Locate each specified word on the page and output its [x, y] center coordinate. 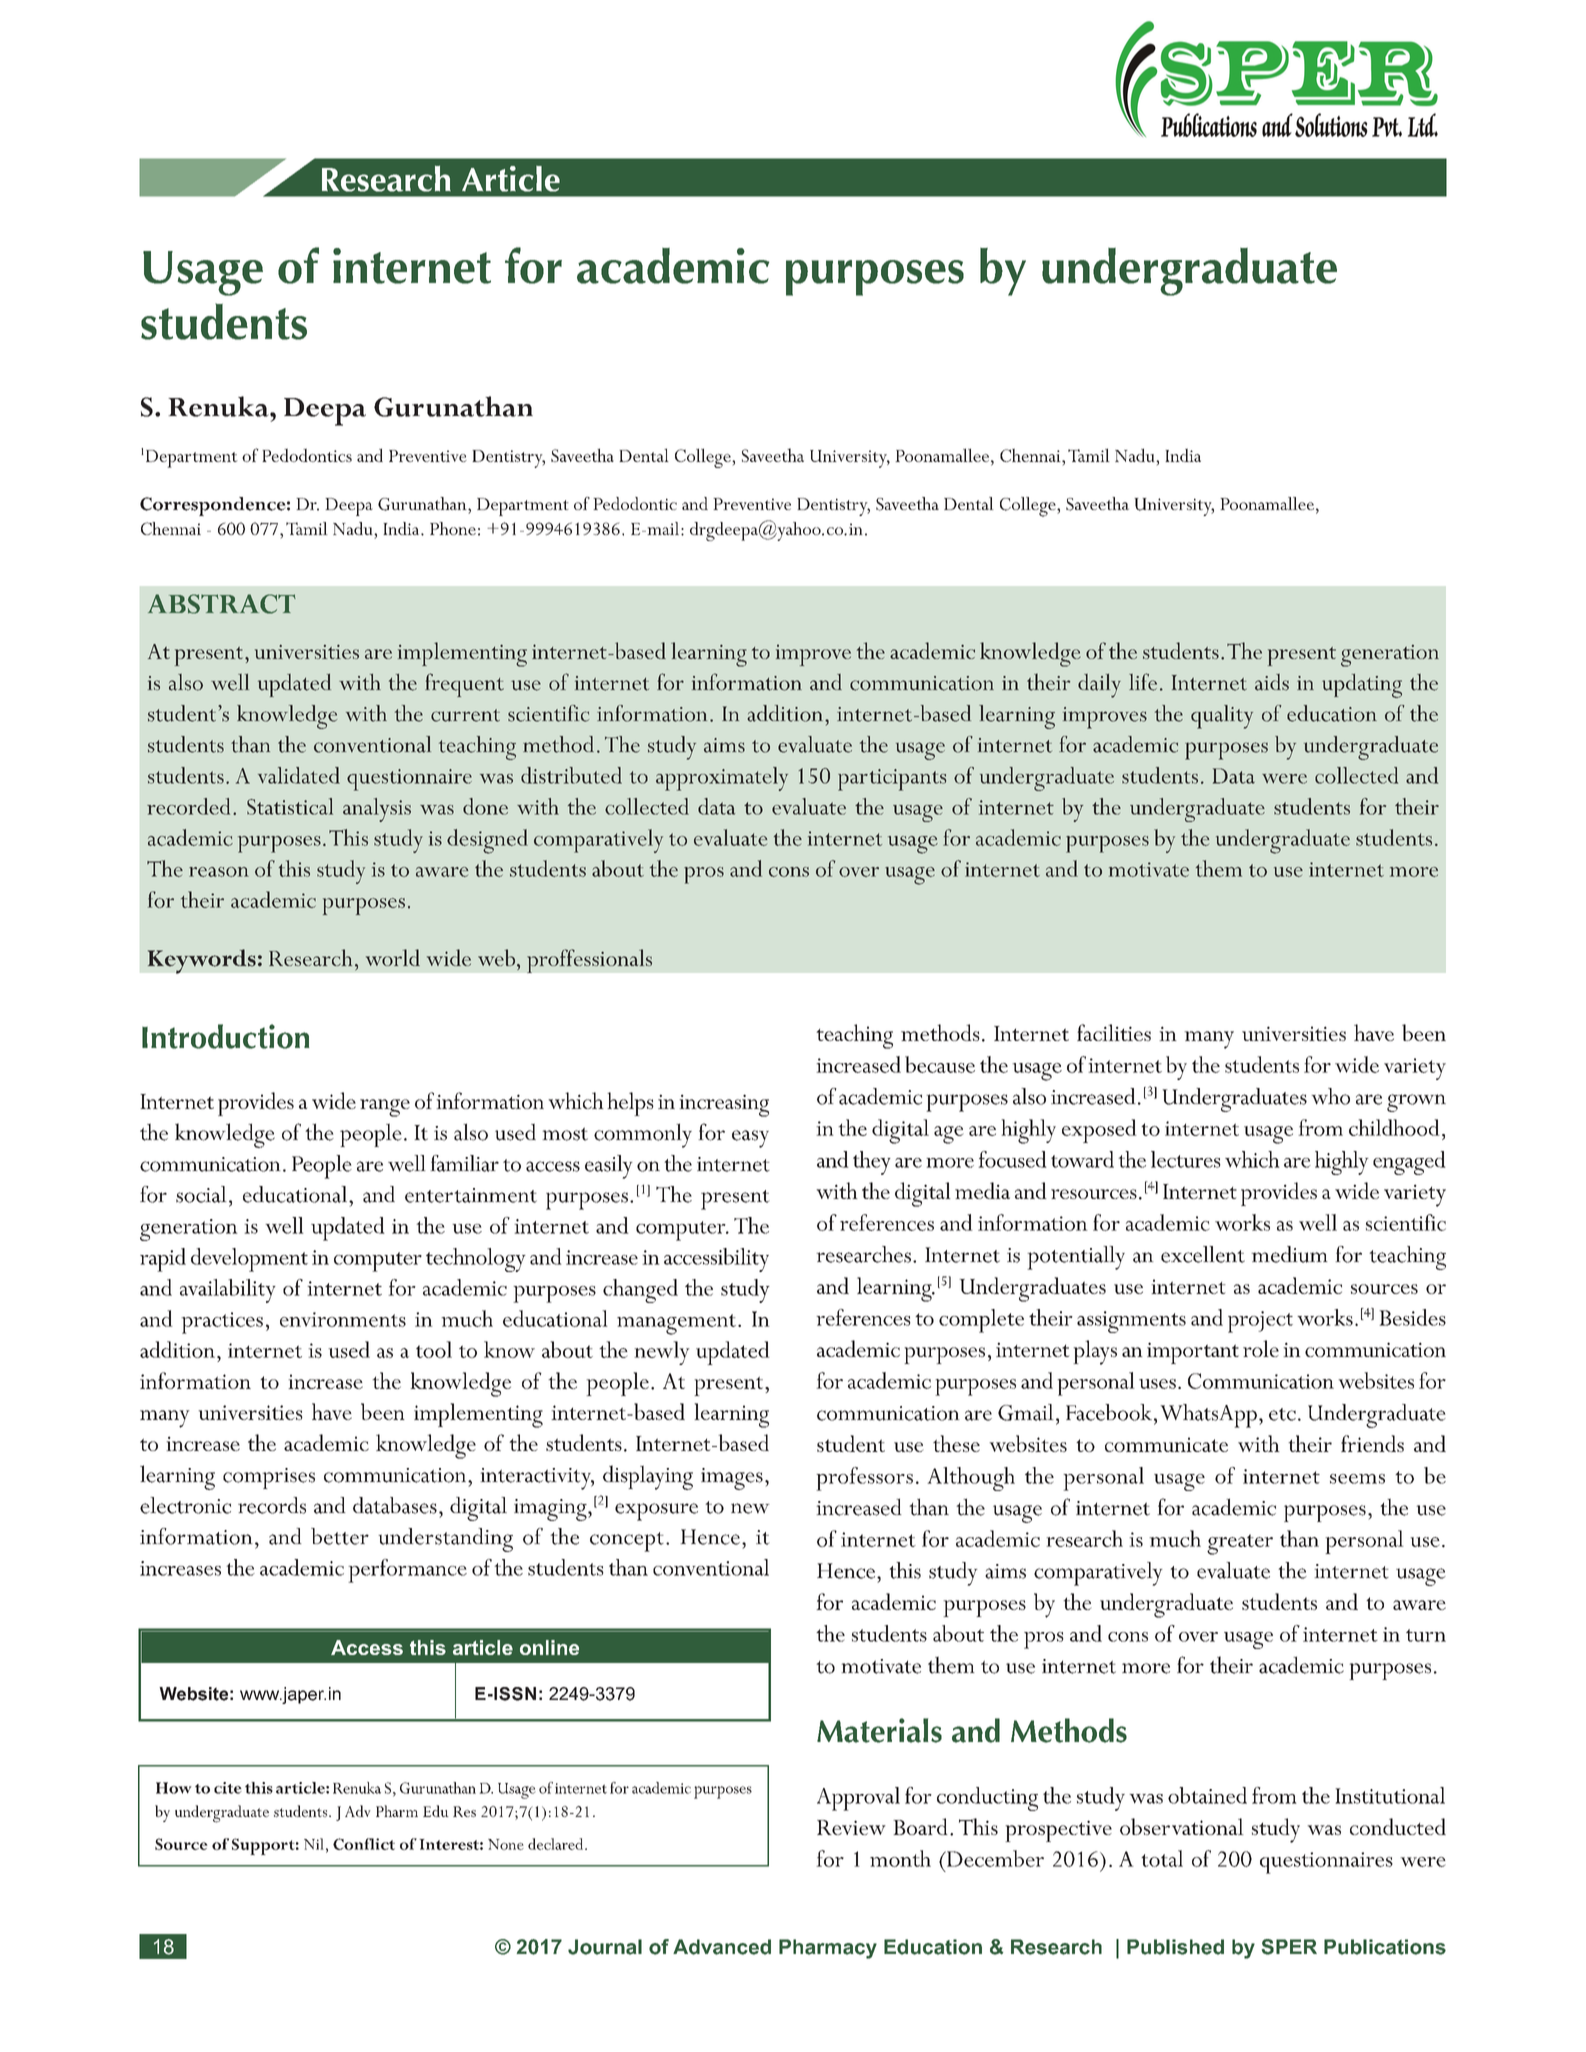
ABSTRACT [222, 604]
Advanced [722, 1947]
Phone [453, 528]
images [732, 1479]
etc [1282, 1414]
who [1330, 1096]
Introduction [225, 1036]
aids [1272, 682]
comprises [269, 1478]
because [940, 1064]
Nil [314, 1844]
